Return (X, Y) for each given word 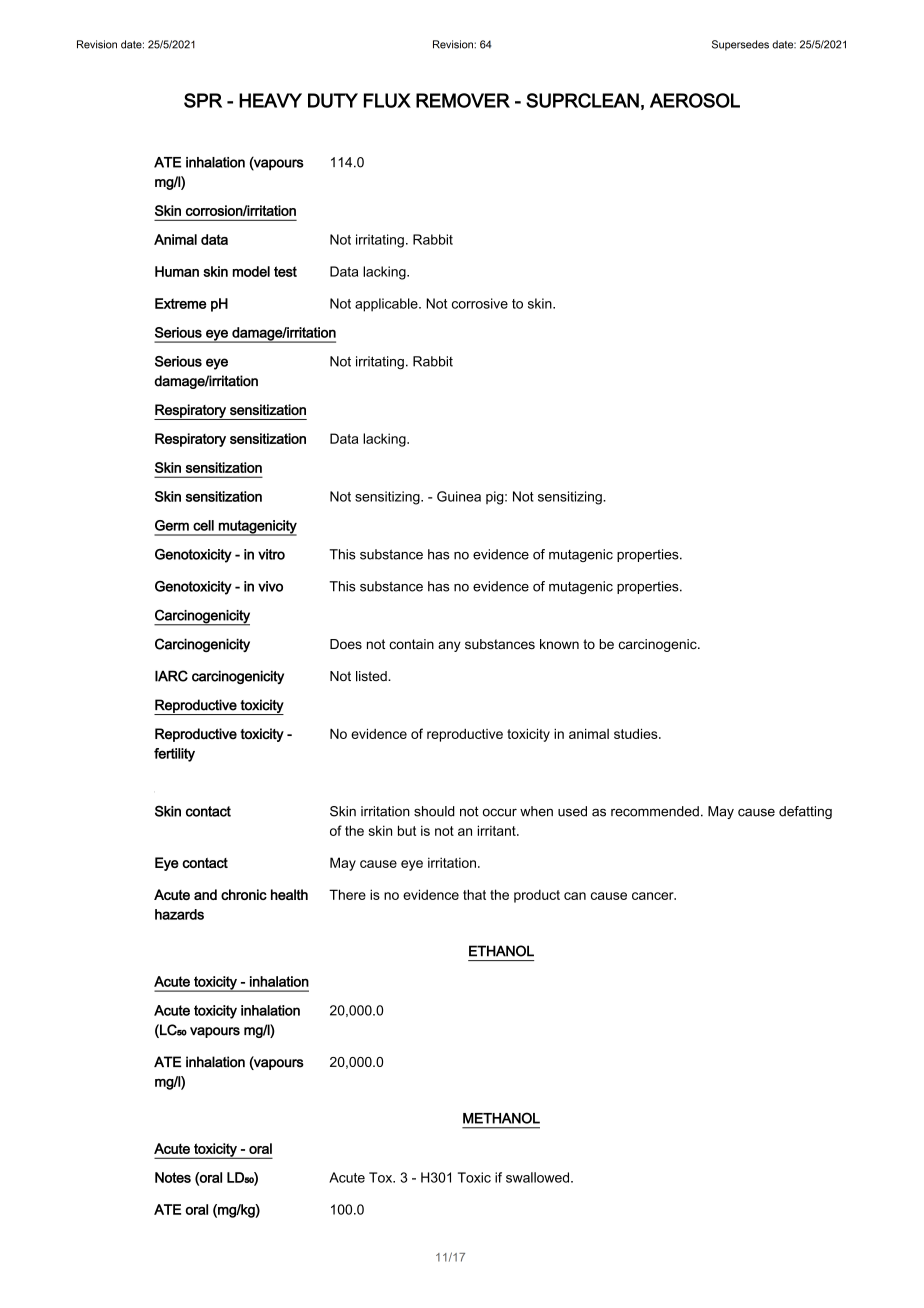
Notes (173, 1177)
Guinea (459, 496)
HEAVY (270, 100)
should (434, 811)
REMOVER (463, 100)
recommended (655, 811)
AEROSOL (695, 100)
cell (203, 525)
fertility (174, 755)
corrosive (480, 303)
